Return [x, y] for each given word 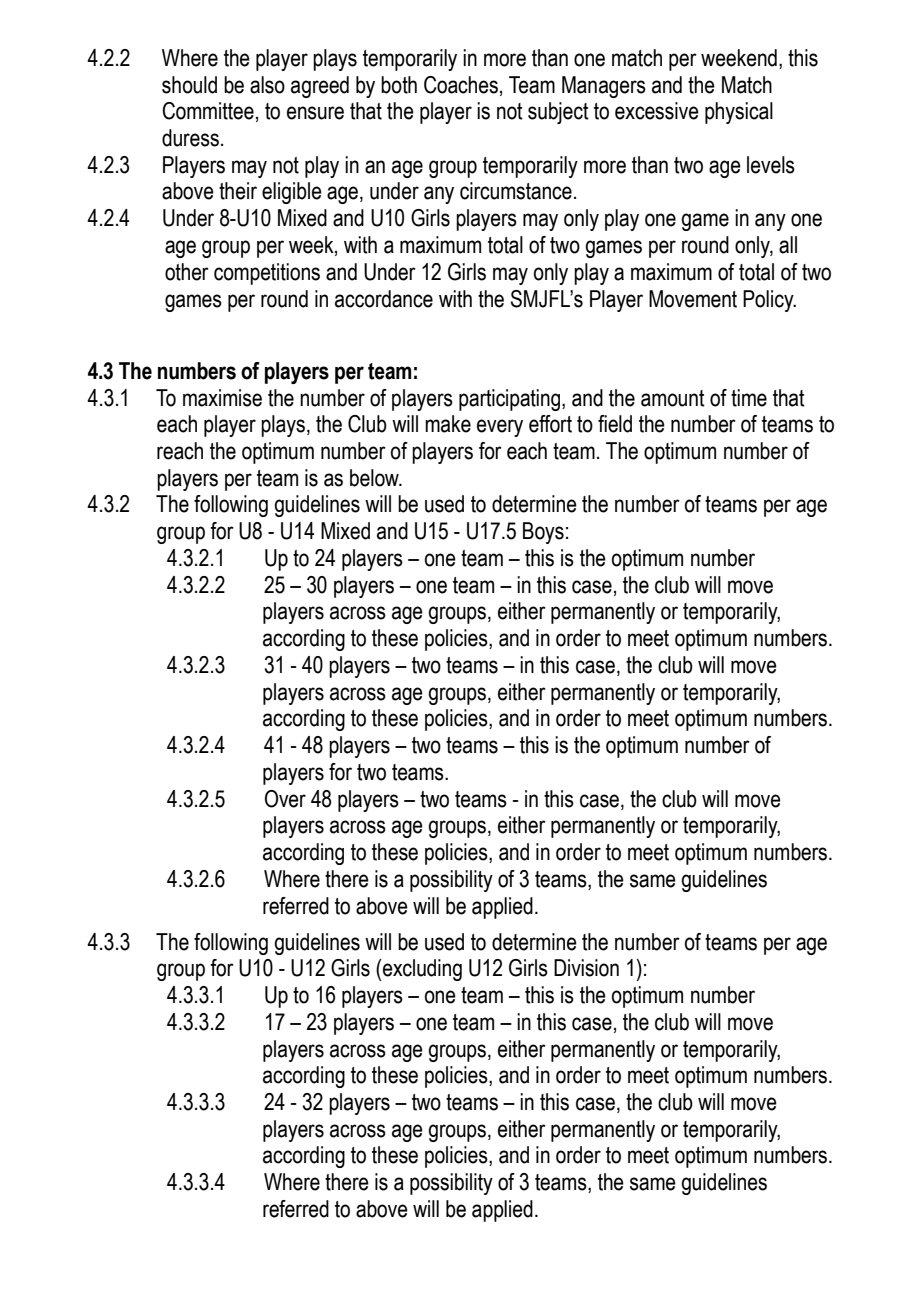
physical [739, 113]
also [267, 85]
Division [586, 968]
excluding [421, 970]
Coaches [461, 85]
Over [285, 799]
